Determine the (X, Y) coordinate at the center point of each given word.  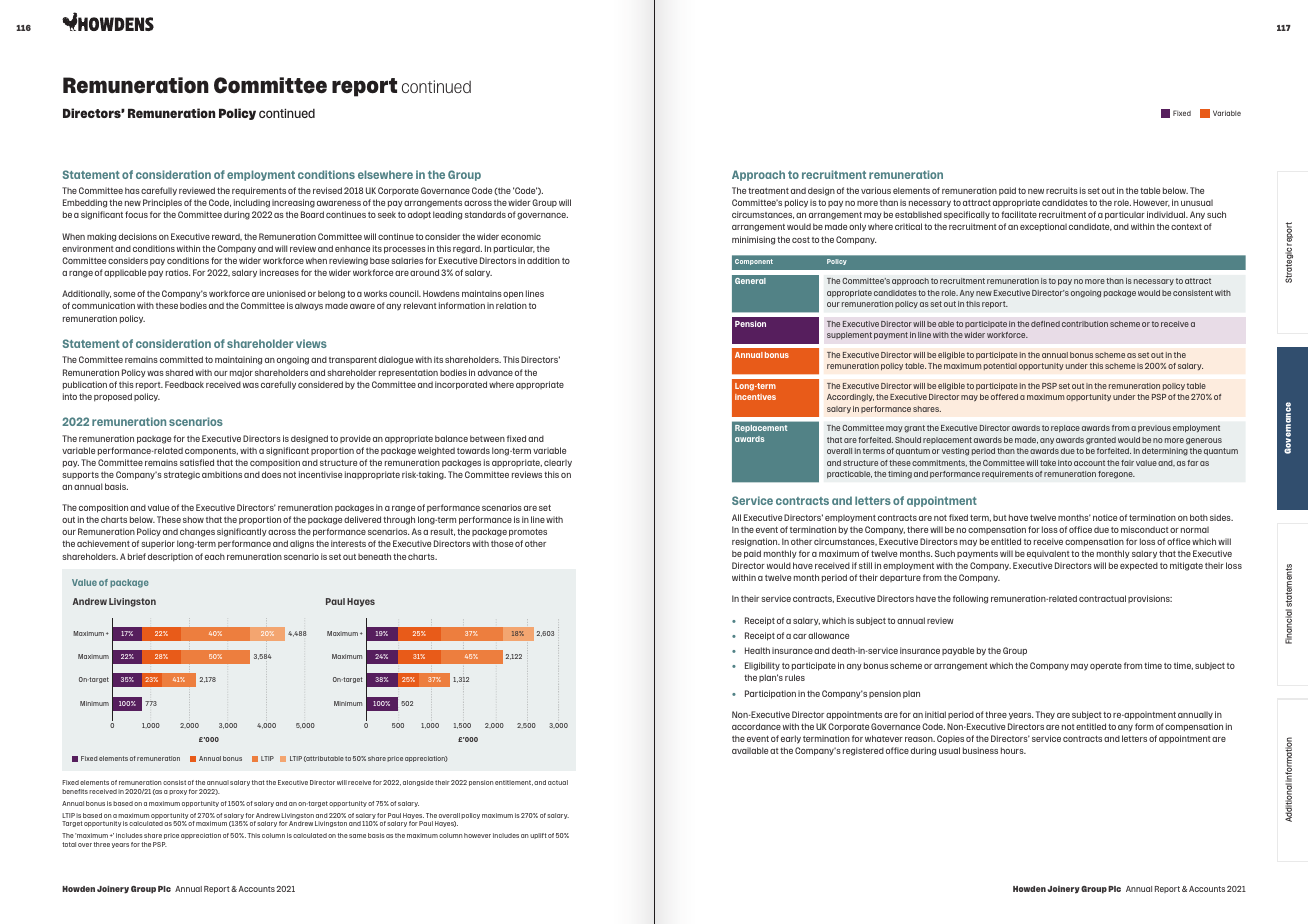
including (252, 203)
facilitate (1019, 214)
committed (181, 359)
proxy (178, 792)
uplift (538, 836)
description (170, 557)
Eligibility (762, 666)
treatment (768, 191)
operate (1106, 666)
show (193, 519)
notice (1105, 517)
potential (1000, 366)
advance (495, 372)
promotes (528, 532)
